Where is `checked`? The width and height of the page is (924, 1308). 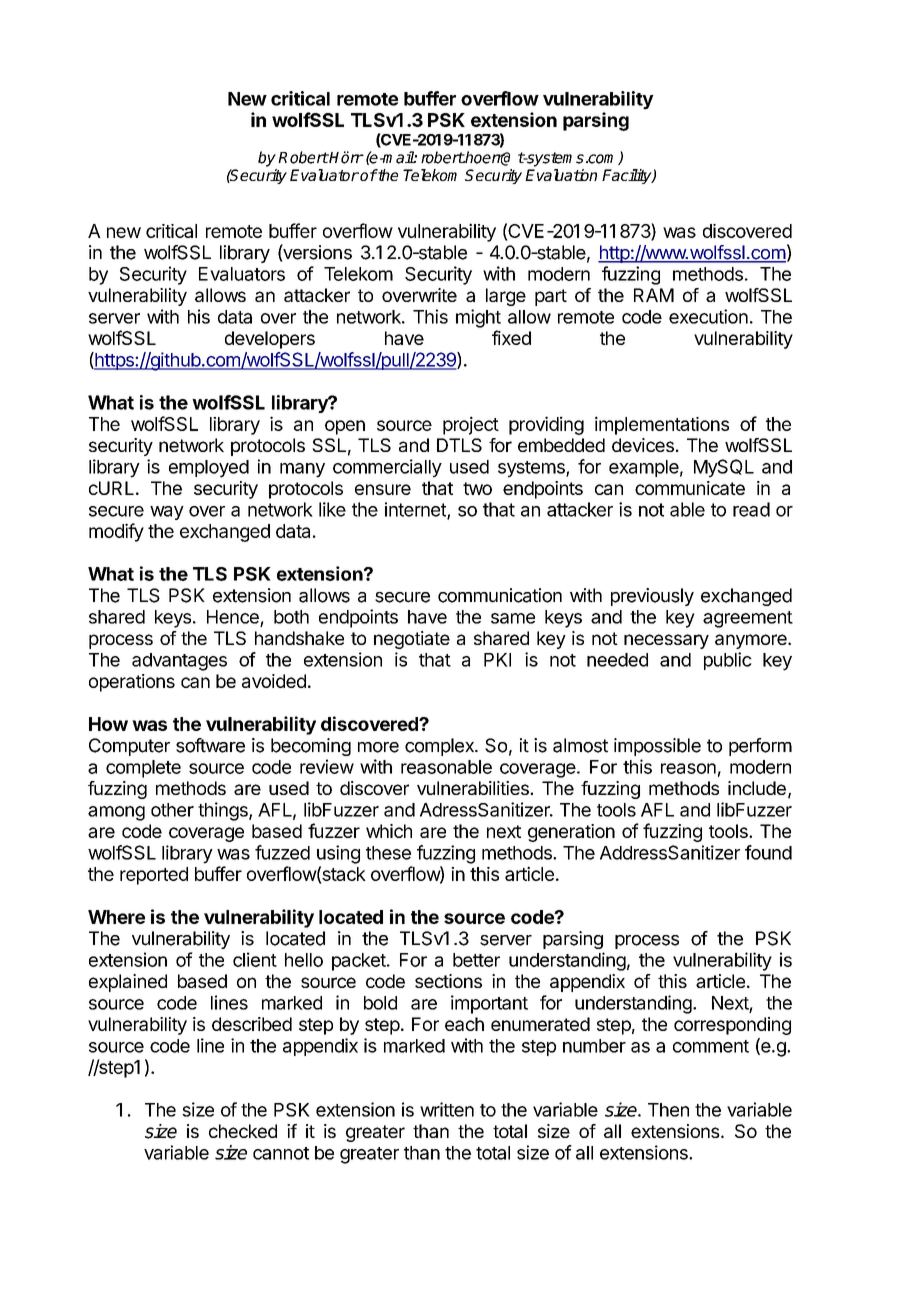 checked is located at coordinates (243, 1131).
